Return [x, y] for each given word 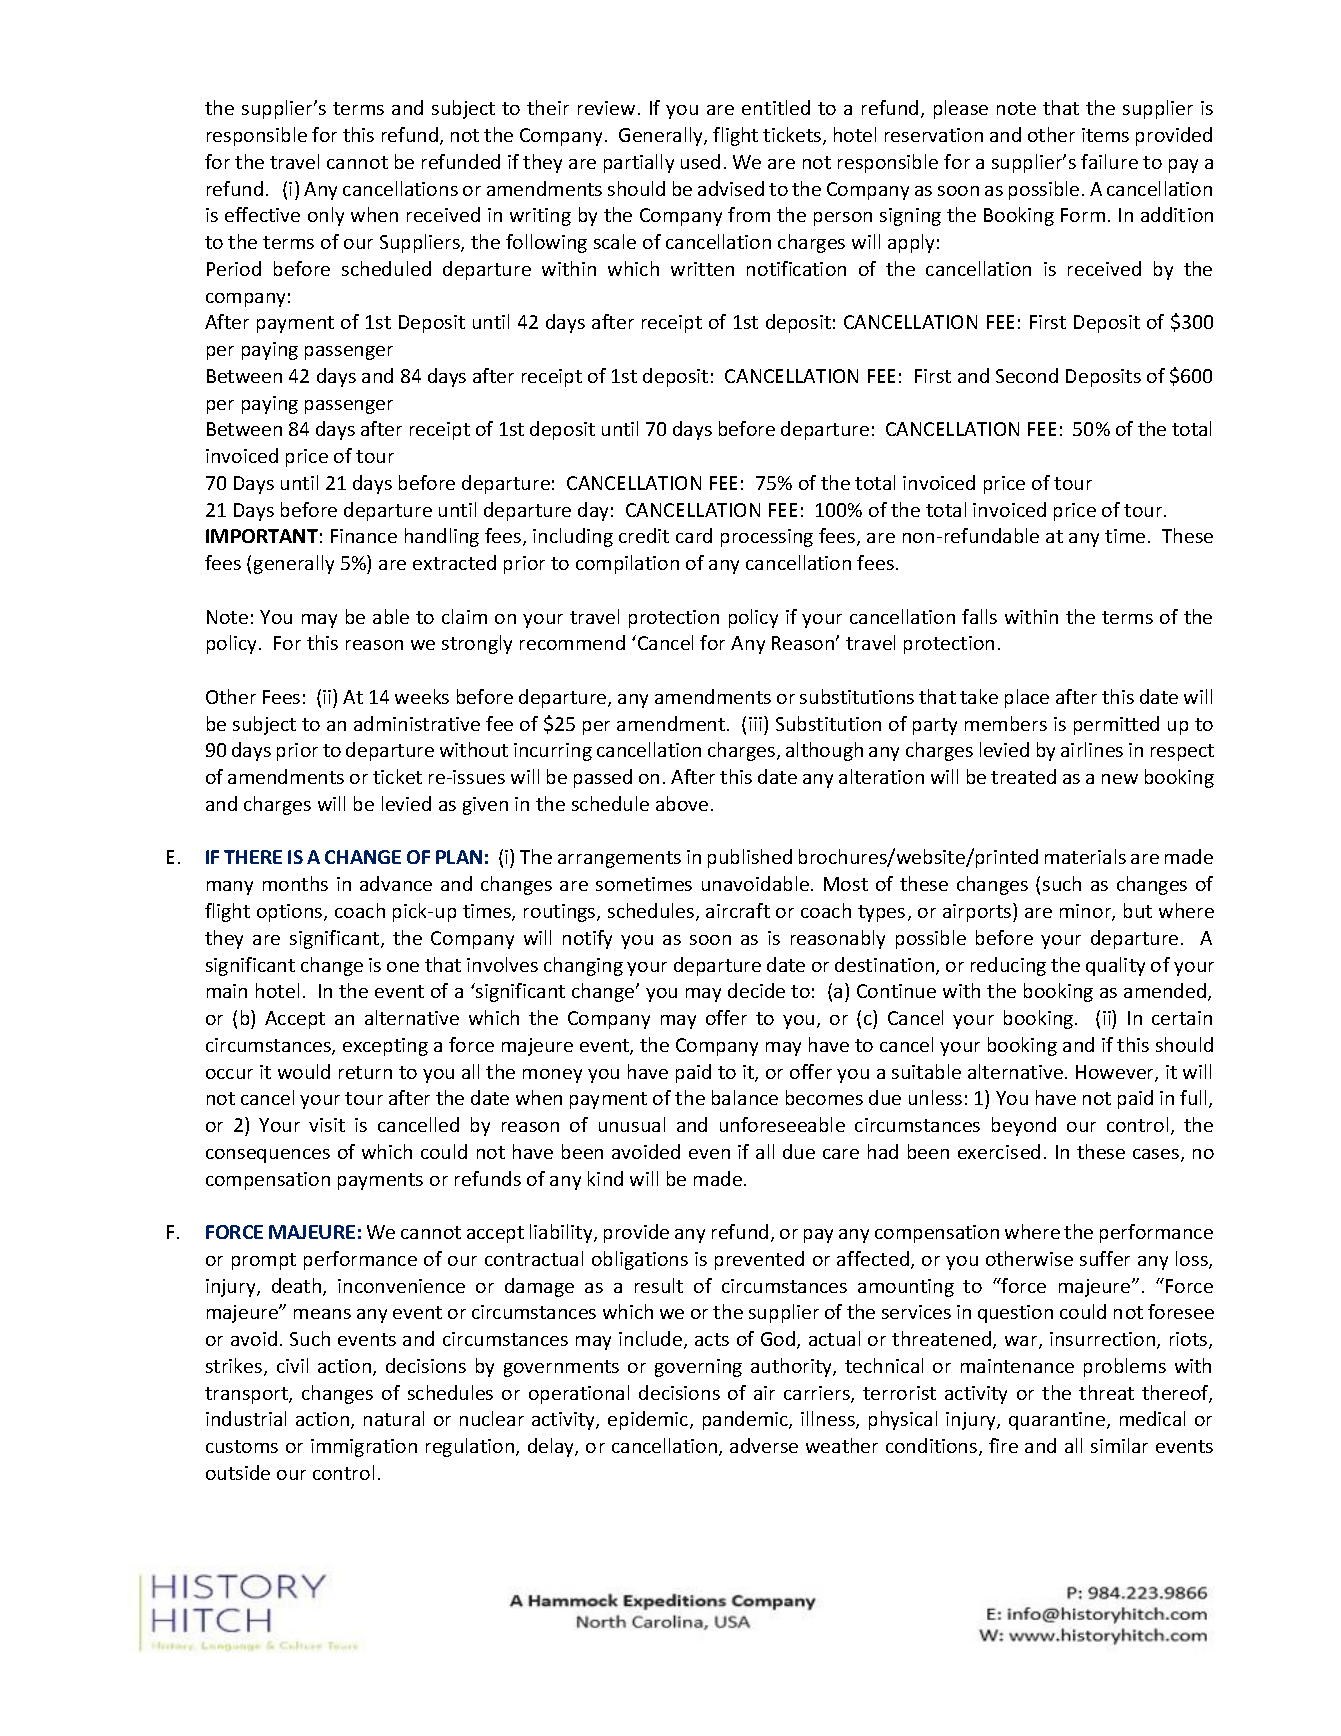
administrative [417, 723]
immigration [364, 1448]
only [326, 216]
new [1120, 779]
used [700, 161]
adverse [764, 1445]
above [682, 803]
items [1105, 135]
